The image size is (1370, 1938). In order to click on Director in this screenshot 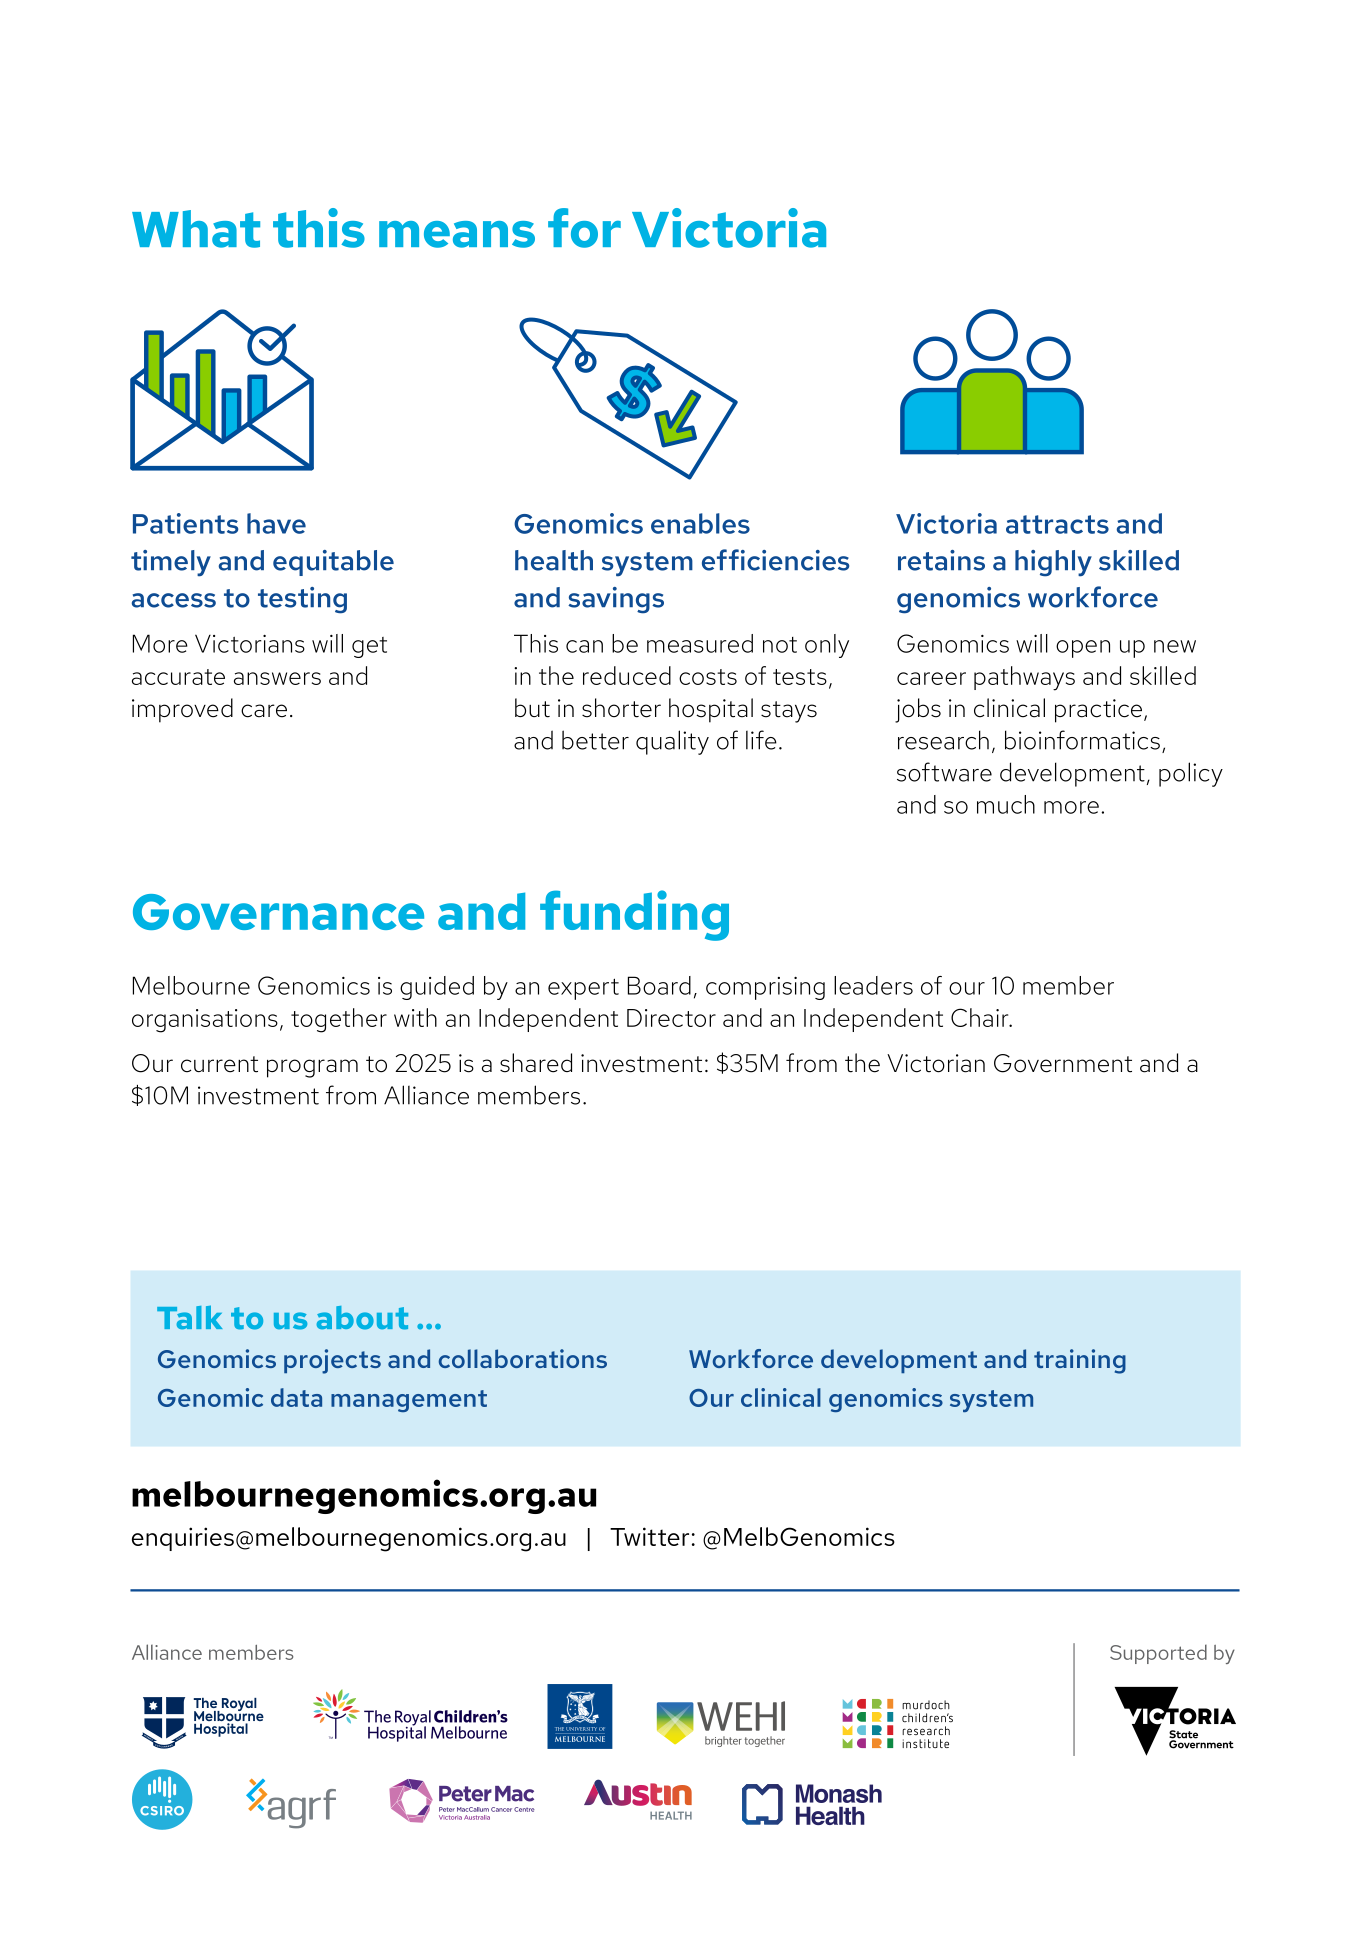, I will do `click(671, 1018)`.
